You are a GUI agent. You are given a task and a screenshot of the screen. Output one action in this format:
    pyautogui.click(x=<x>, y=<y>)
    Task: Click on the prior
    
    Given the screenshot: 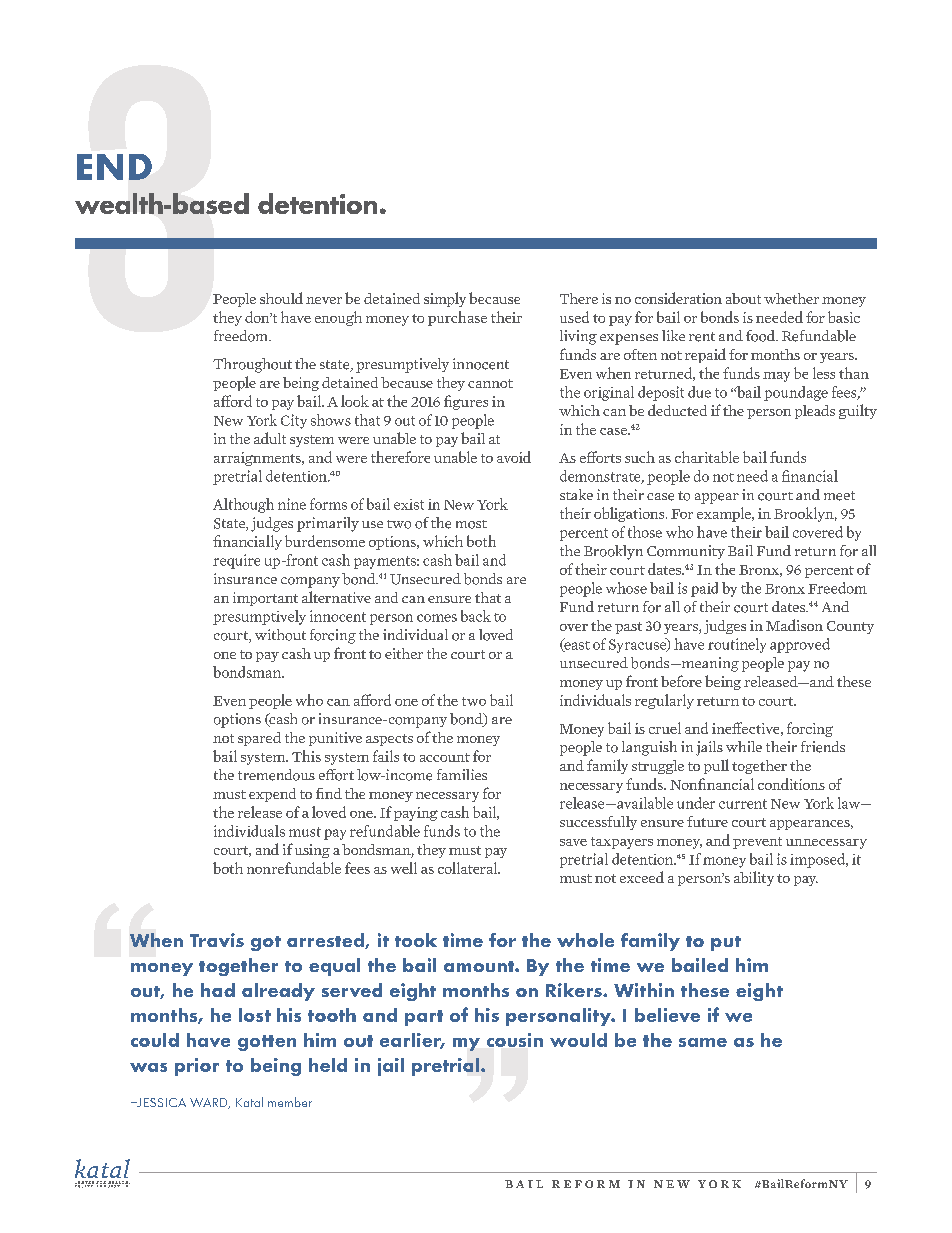 What is the action you would take?
    pyautogui.click(x=197, y=1067)
